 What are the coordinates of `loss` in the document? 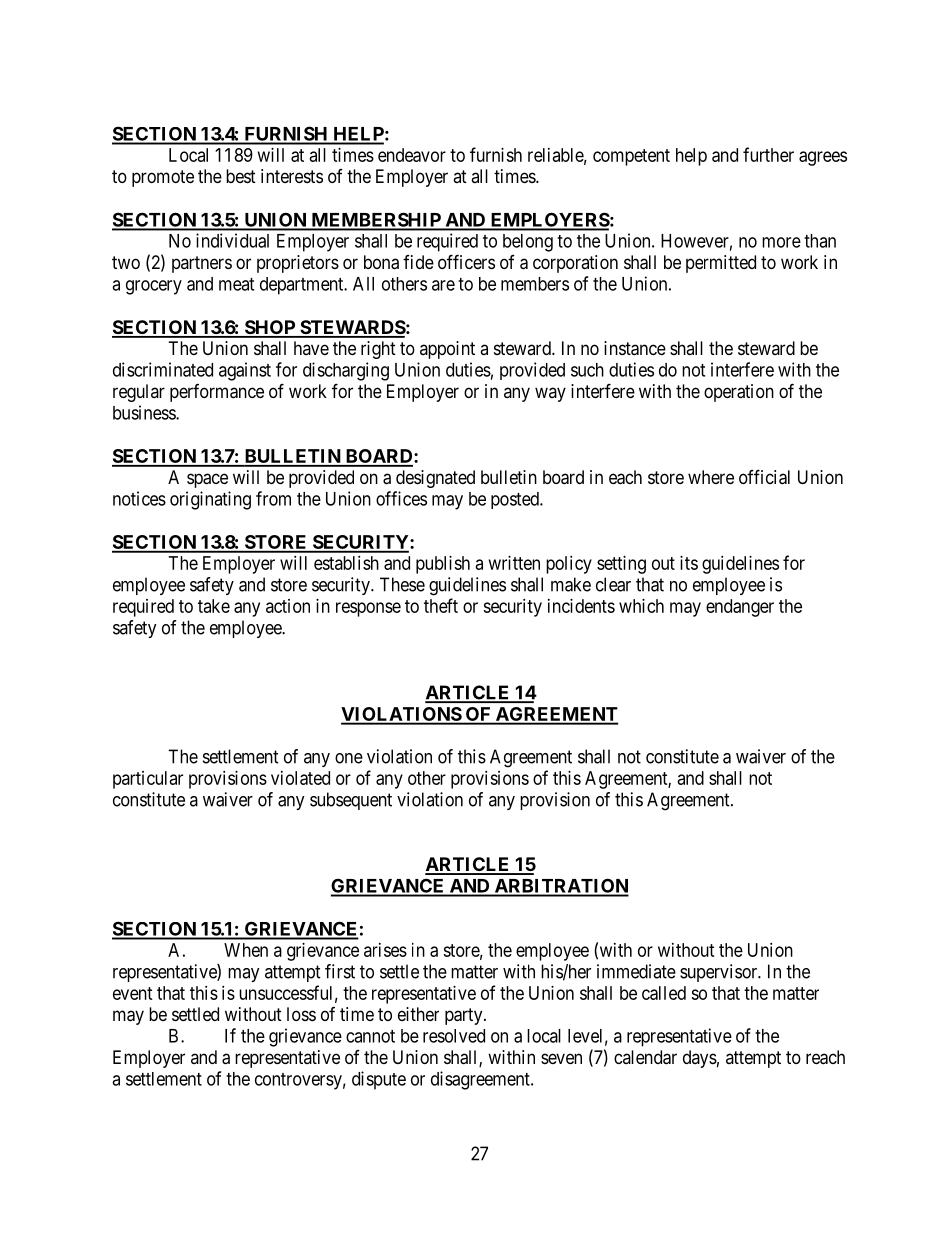 It's located at (301, 1014).
